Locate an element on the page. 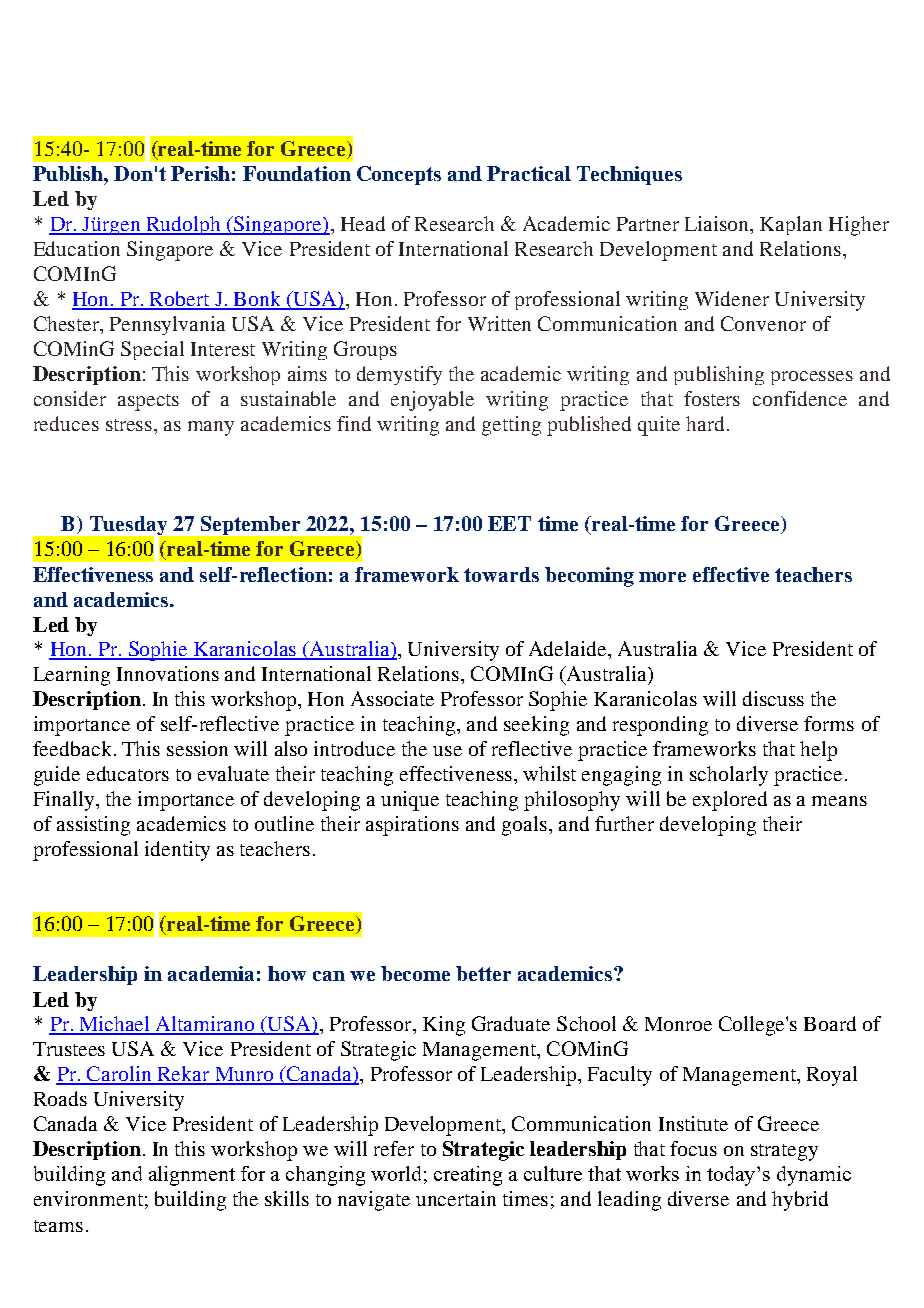 The width and height of the page is (924, 1308). Associate is located at coordinates (392, 698).
